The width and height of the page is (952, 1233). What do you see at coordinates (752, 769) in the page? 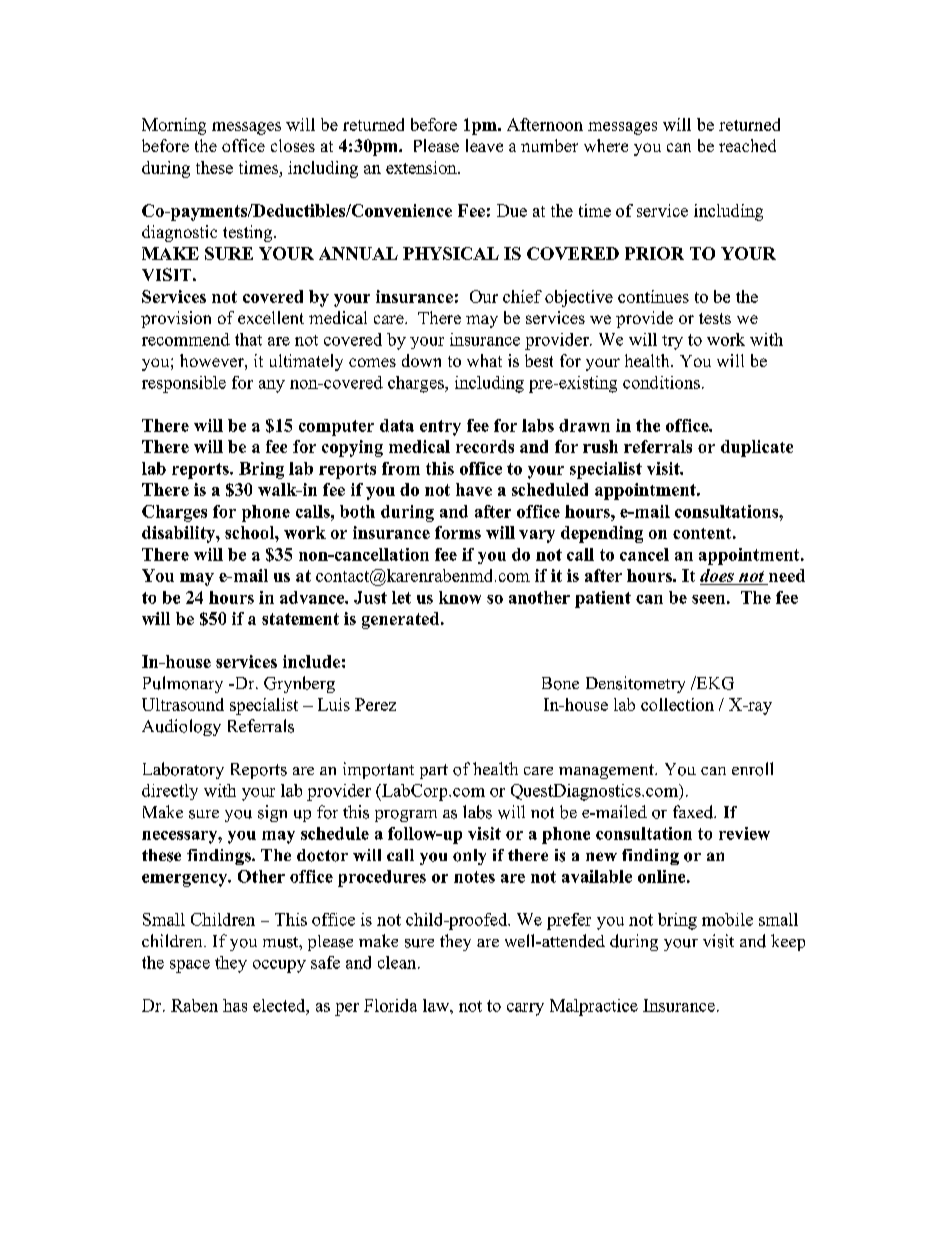
I see `enroll` at bounding box center [752, 769].
